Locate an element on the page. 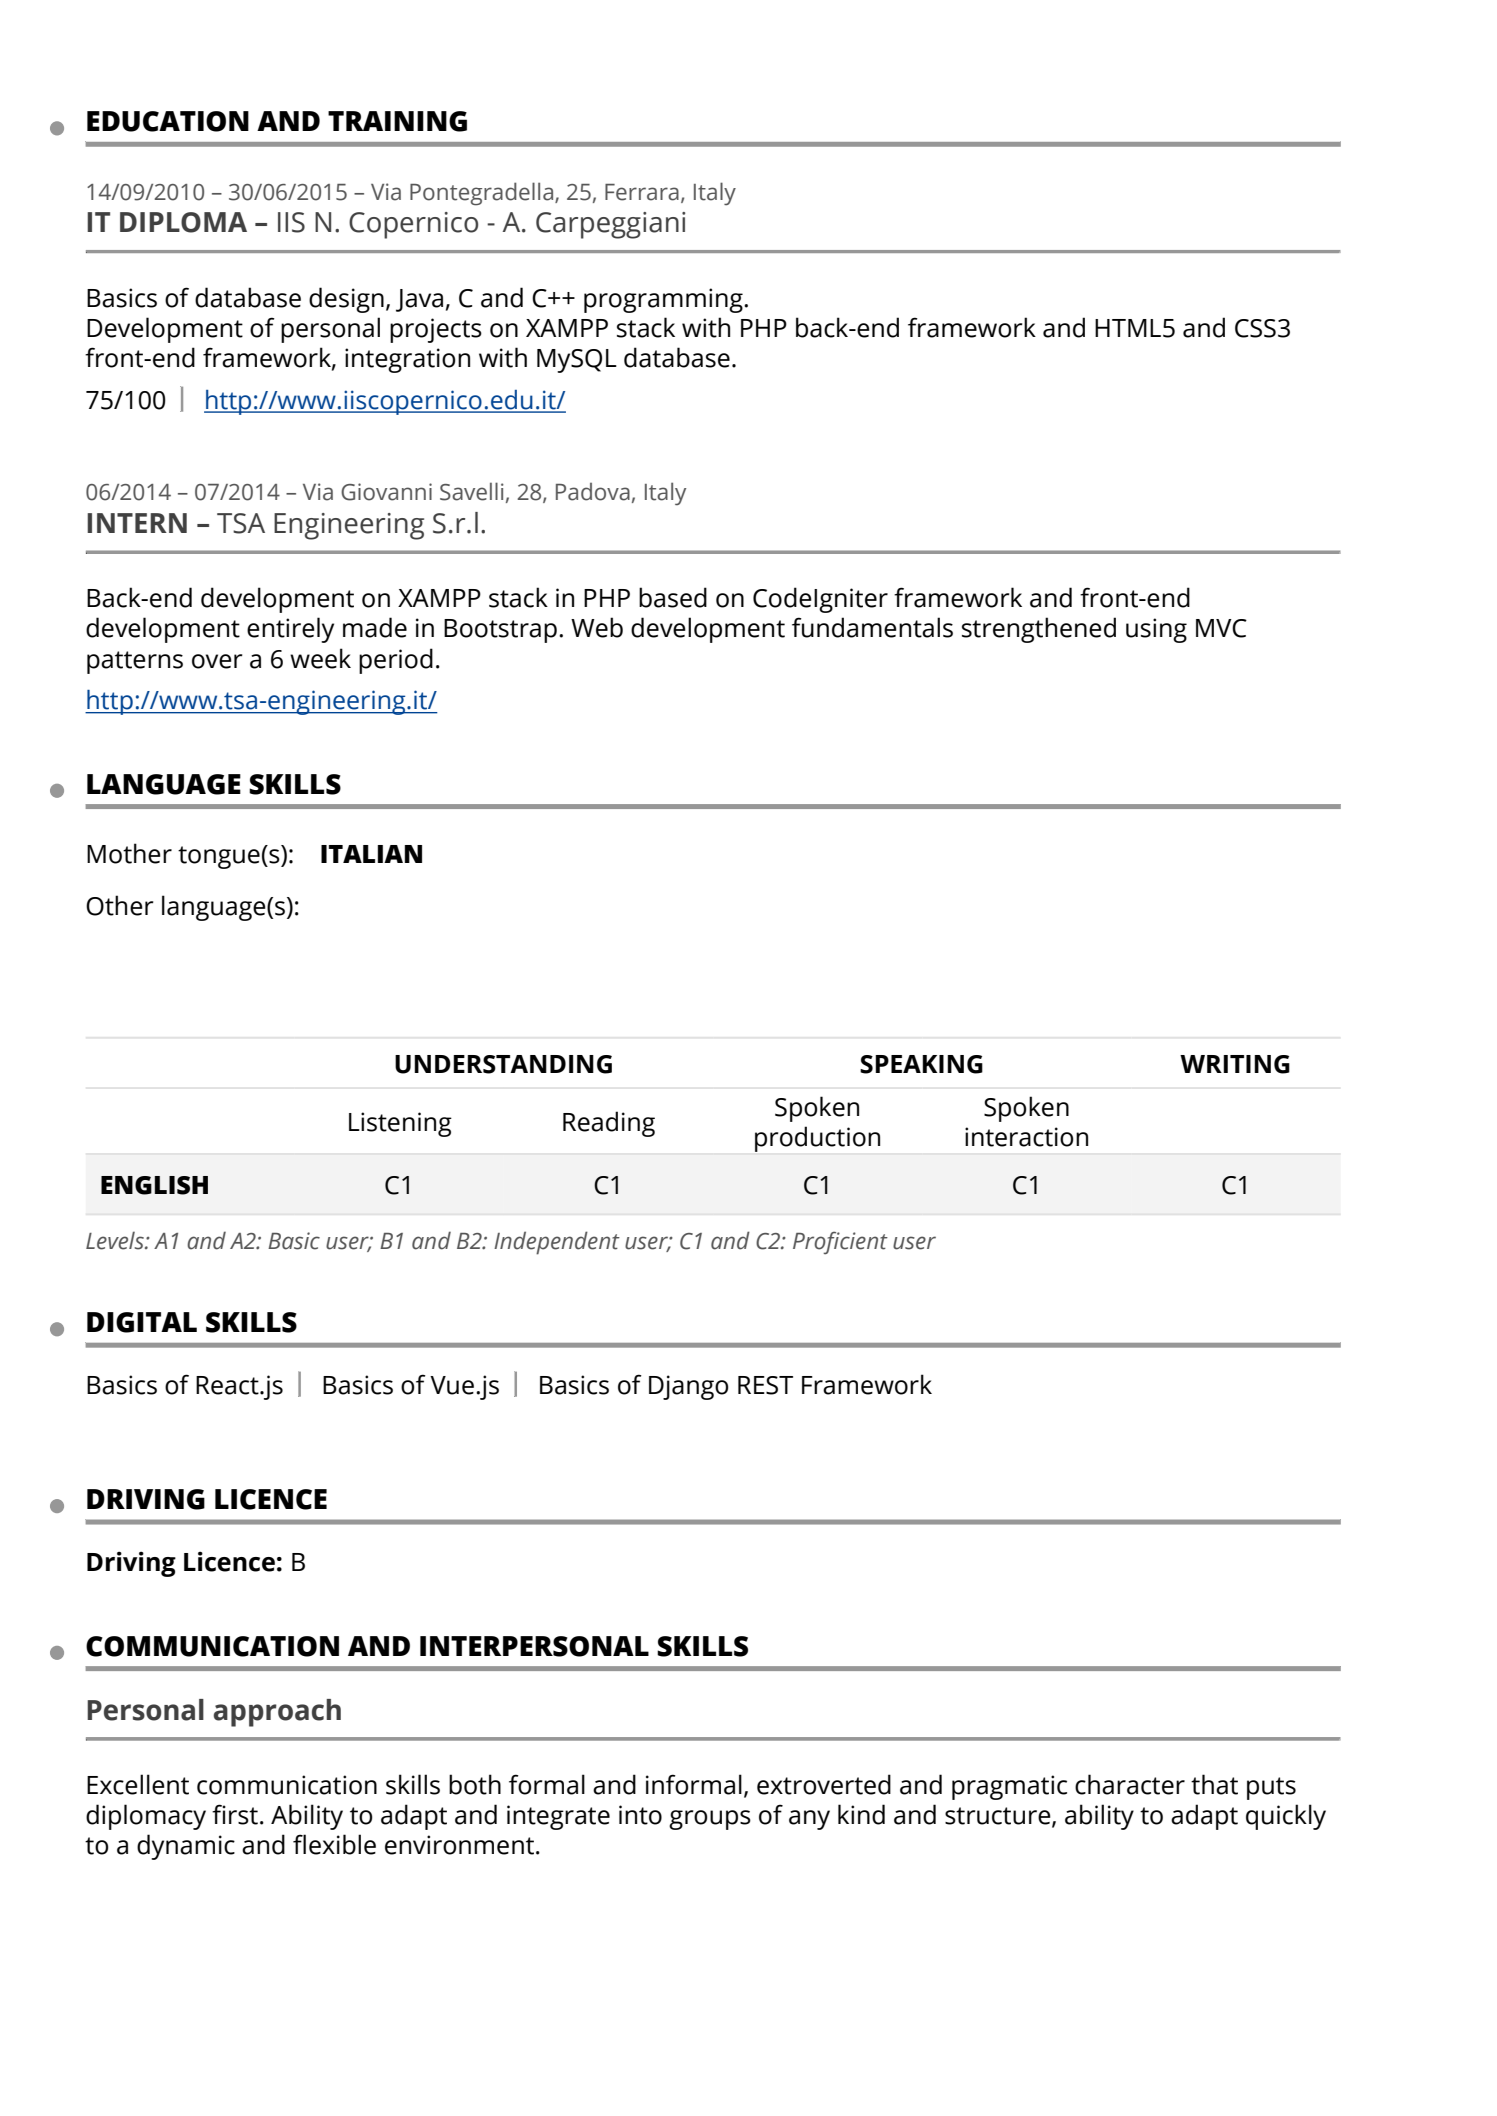  DIGITAL is located at coordinates (142, 1322).
